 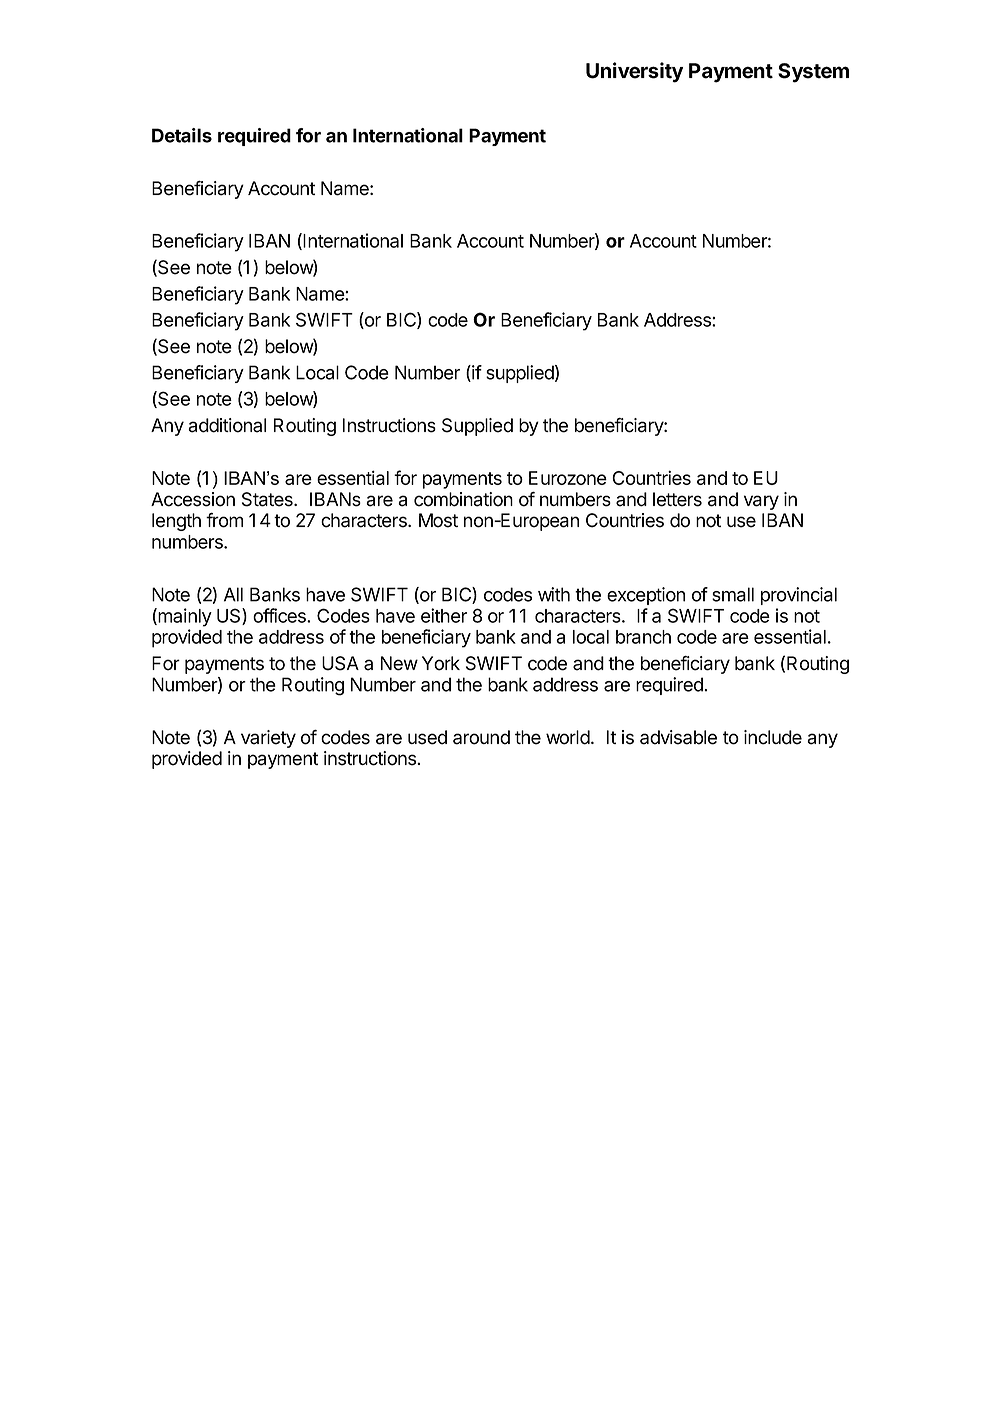 I want to click on Accession, so click(x=193, y=499).
